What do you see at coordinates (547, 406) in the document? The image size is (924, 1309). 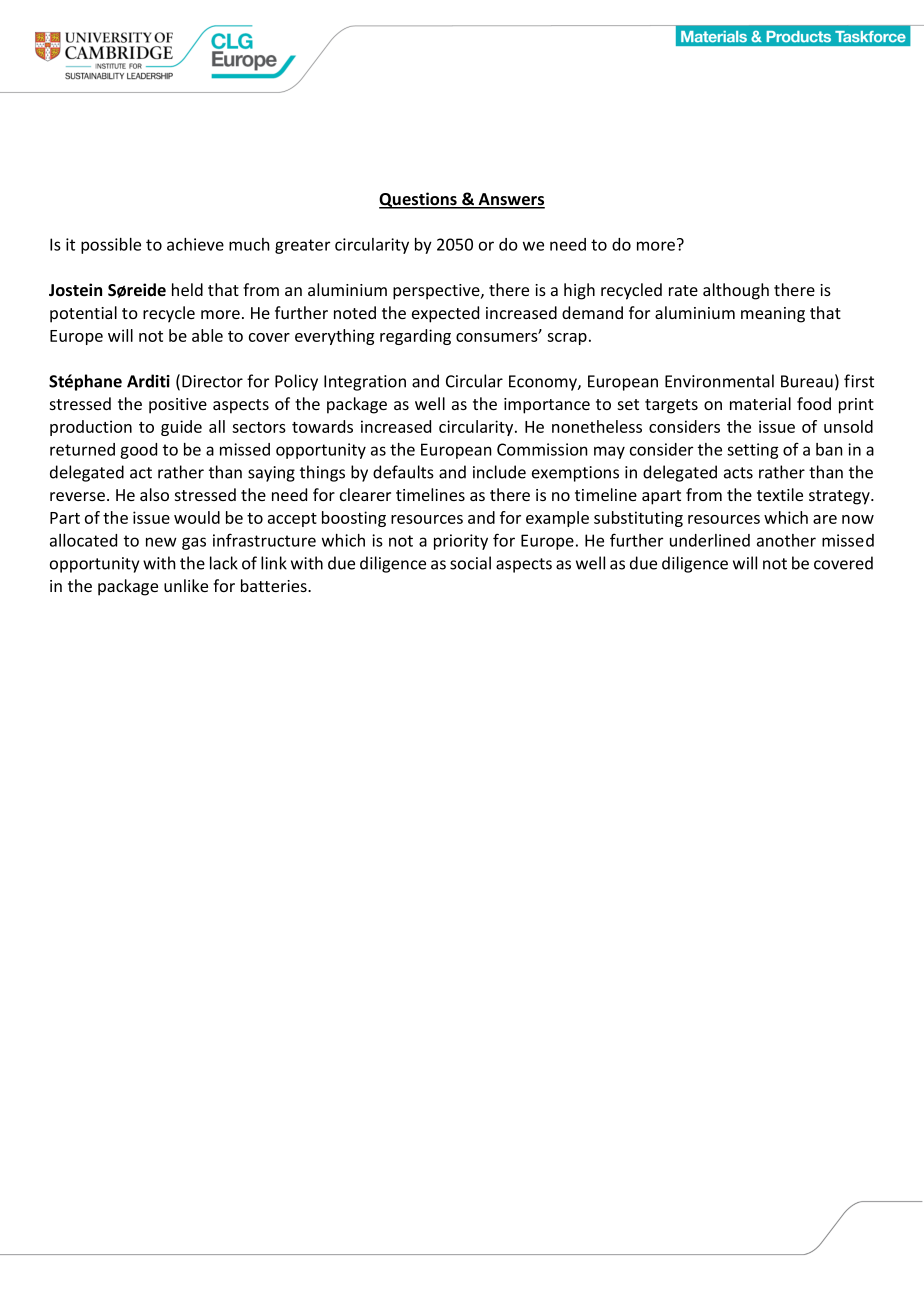 I see `importance` at bounding box center [547, 406].
